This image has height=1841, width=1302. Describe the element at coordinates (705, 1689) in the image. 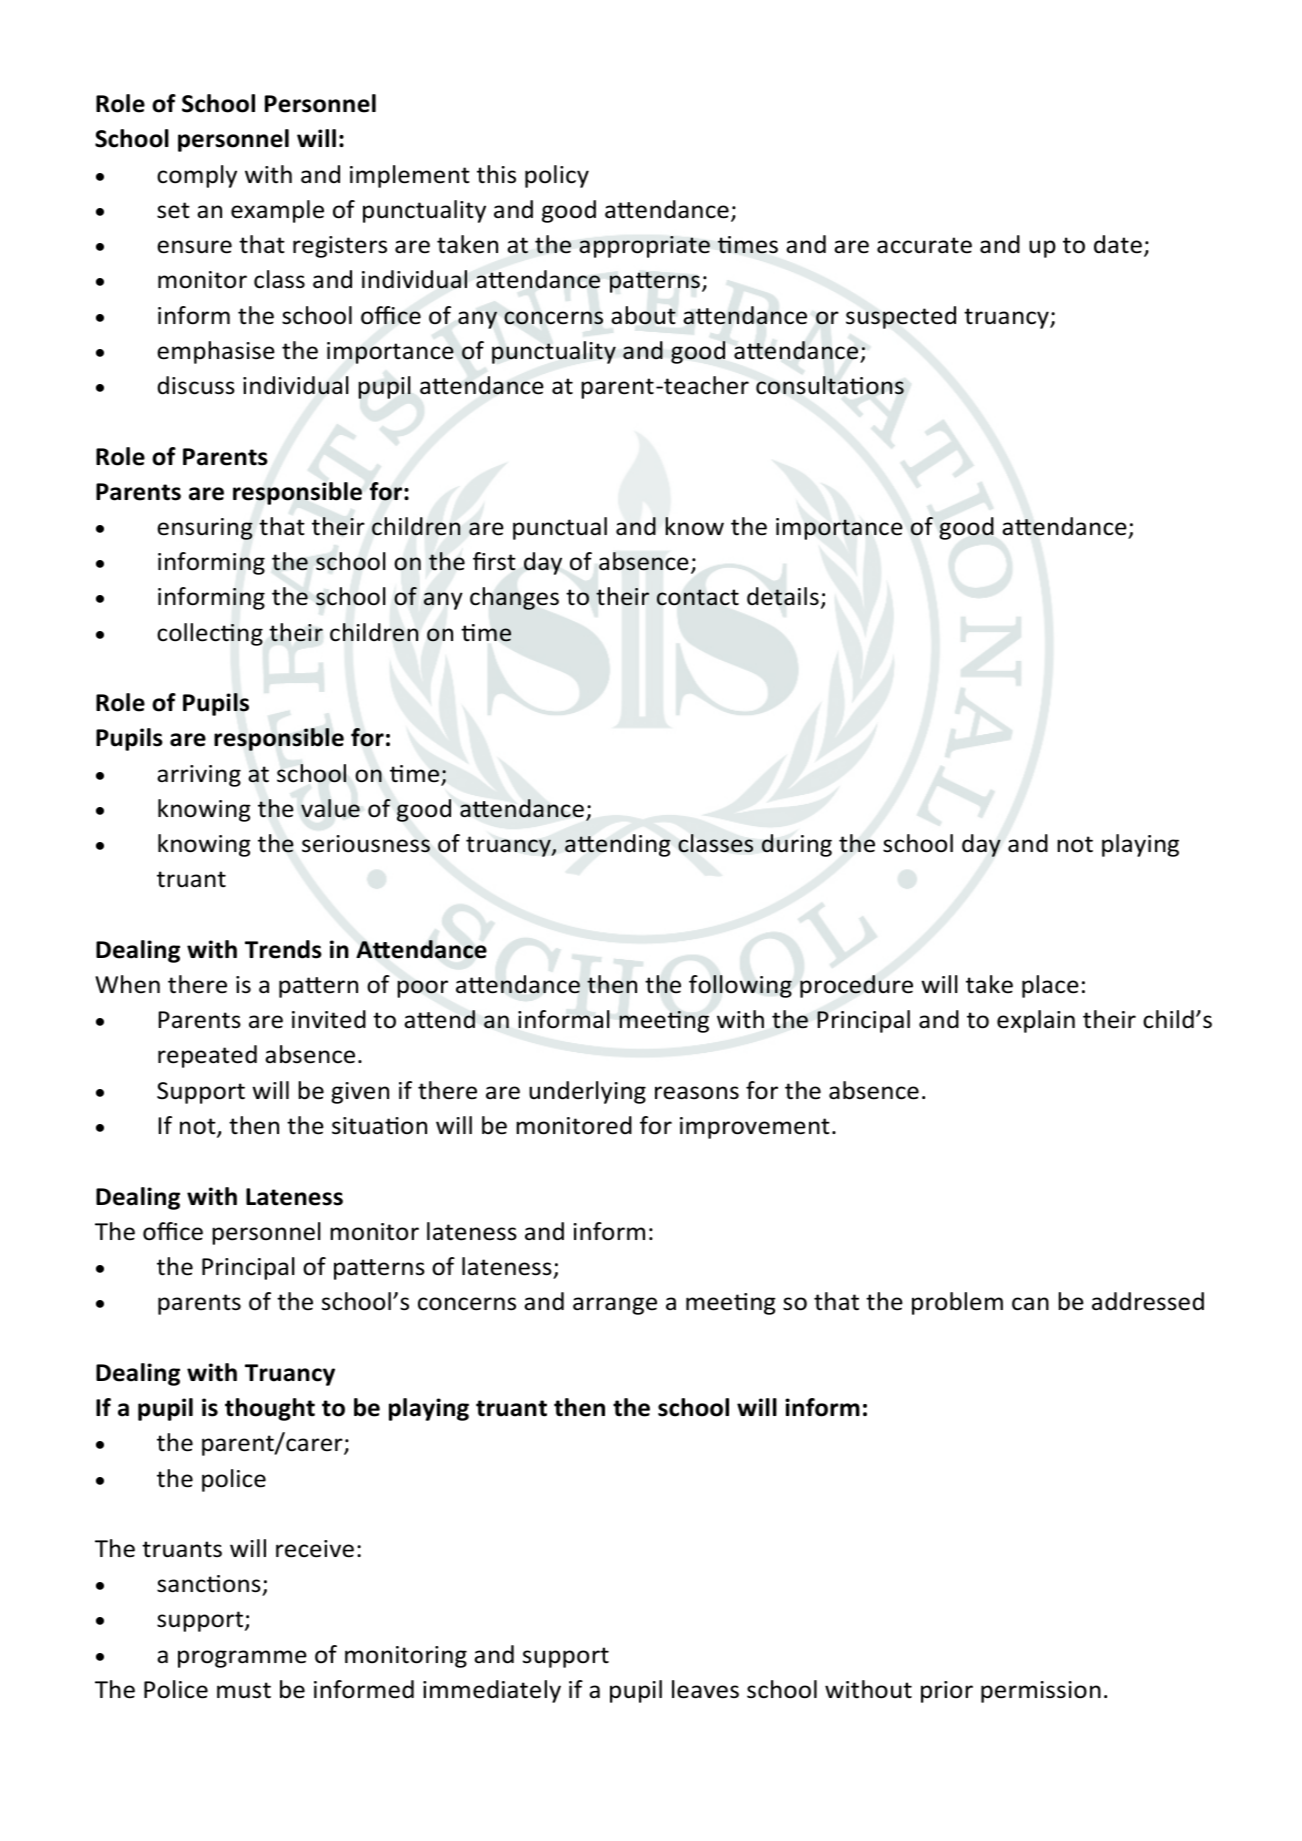

I see `leaves` at that location.
